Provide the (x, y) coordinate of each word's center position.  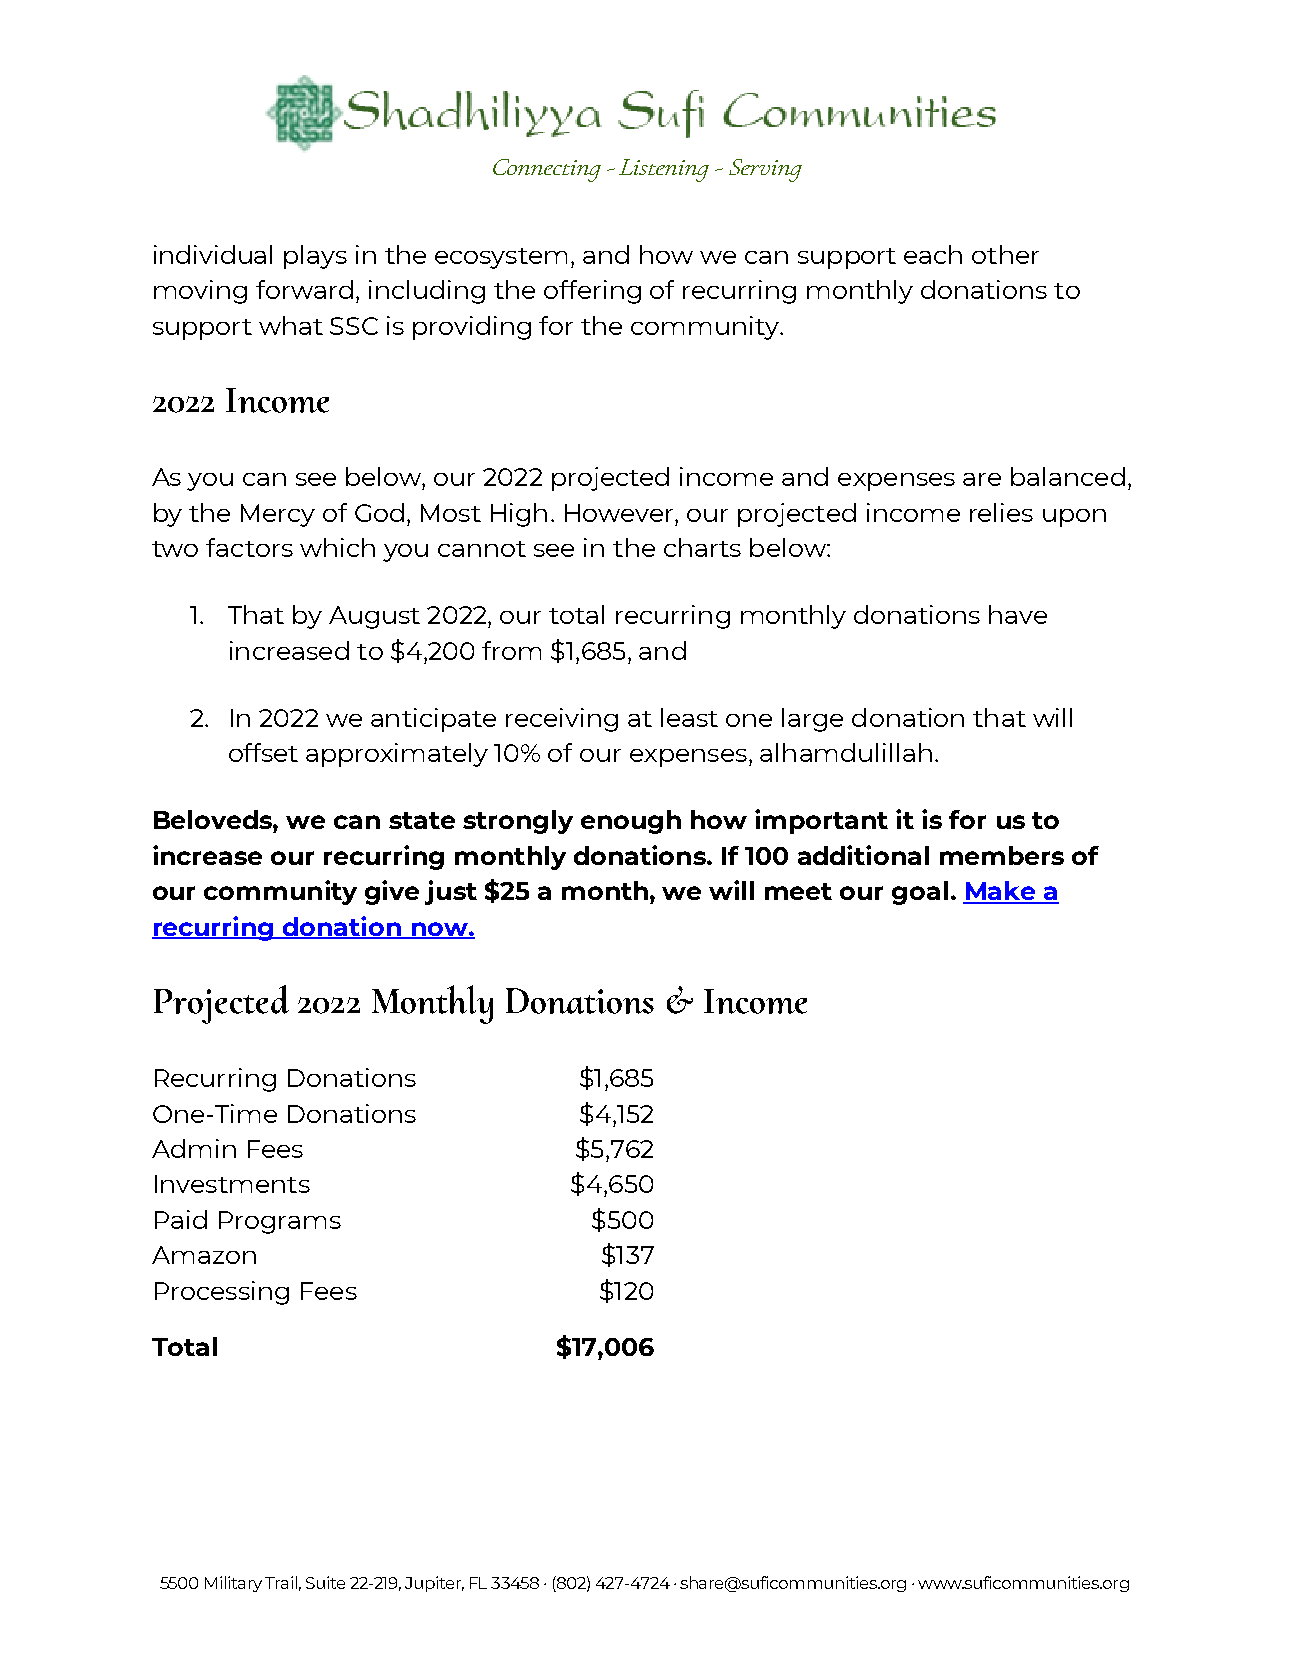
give (392, 892)
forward (304, 289)
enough (631, 822)
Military (233, 1584)
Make (1000, 892)
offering (592, 292)
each (933, 254)
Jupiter (434, 1584)
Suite (325, 1582)
